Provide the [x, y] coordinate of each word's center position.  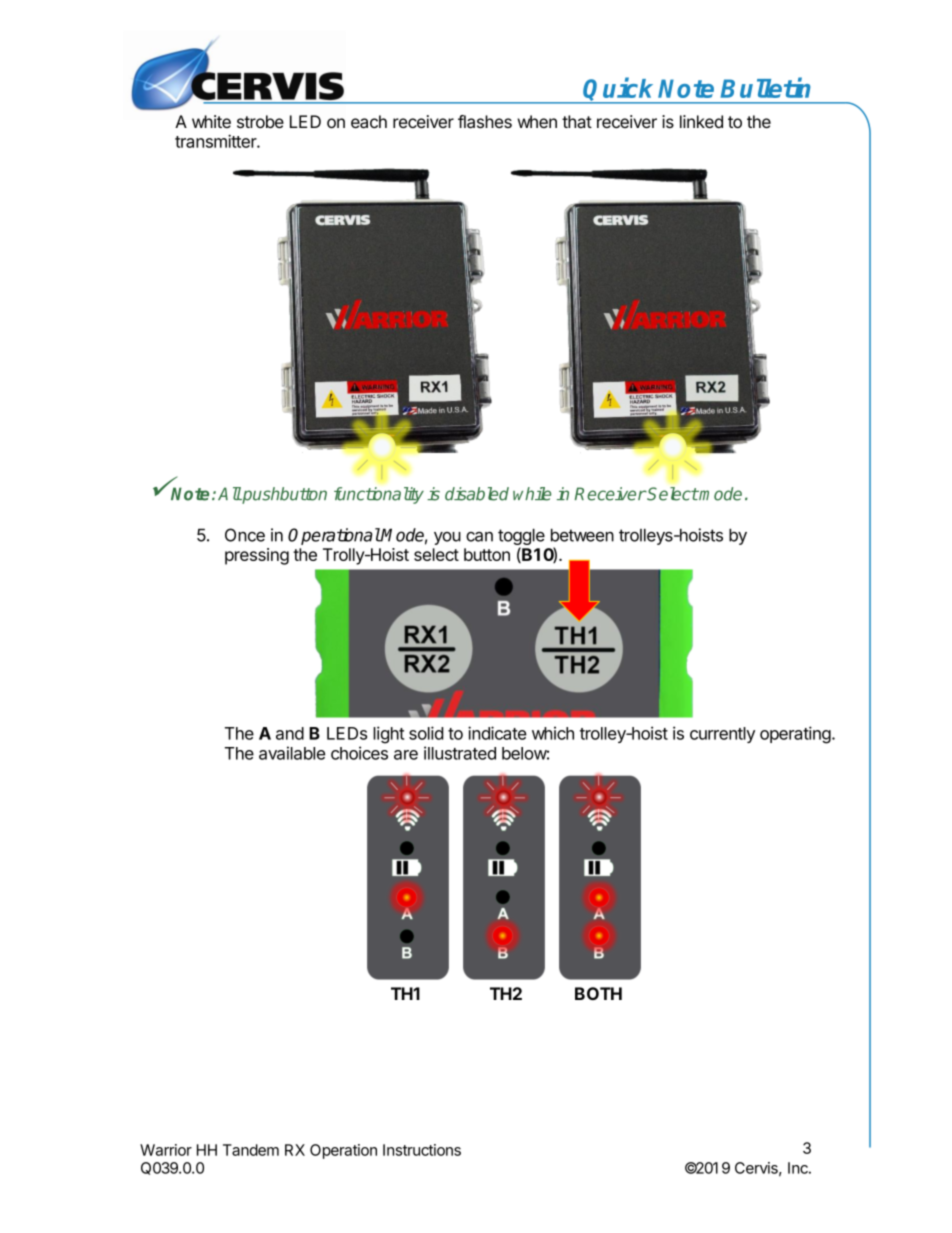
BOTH [598, 993]
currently [722, 735]
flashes [485, 122]
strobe [260, 121]
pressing [257, 556]
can [479, 537]
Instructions [422, 1150]
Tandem [251, 1150]
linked [701, 121]
